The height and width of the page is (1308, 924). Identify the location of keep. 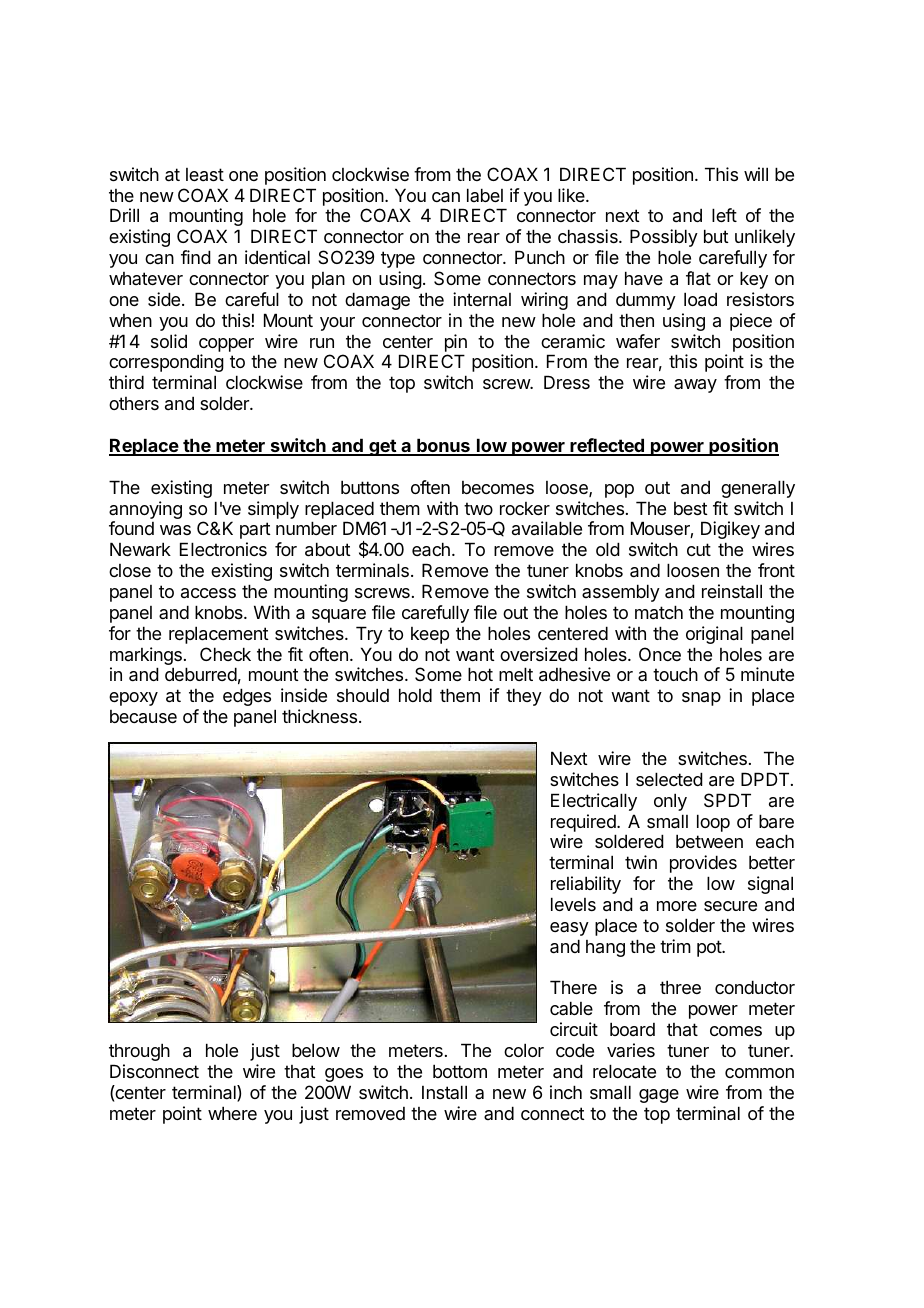
(430, 635).
